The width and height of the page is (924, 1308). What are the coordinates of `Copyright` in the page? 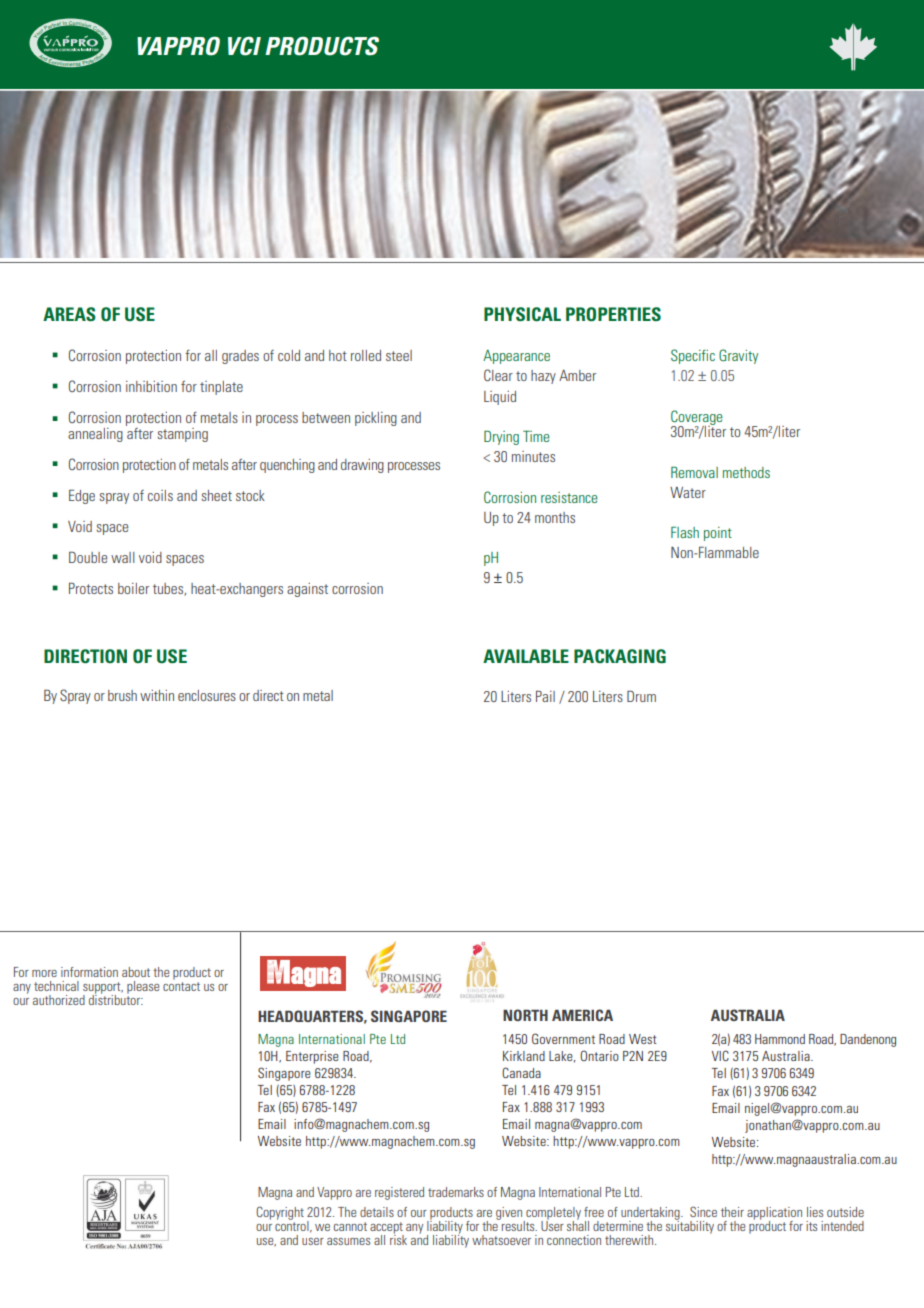 It's located at (280, 1213).
